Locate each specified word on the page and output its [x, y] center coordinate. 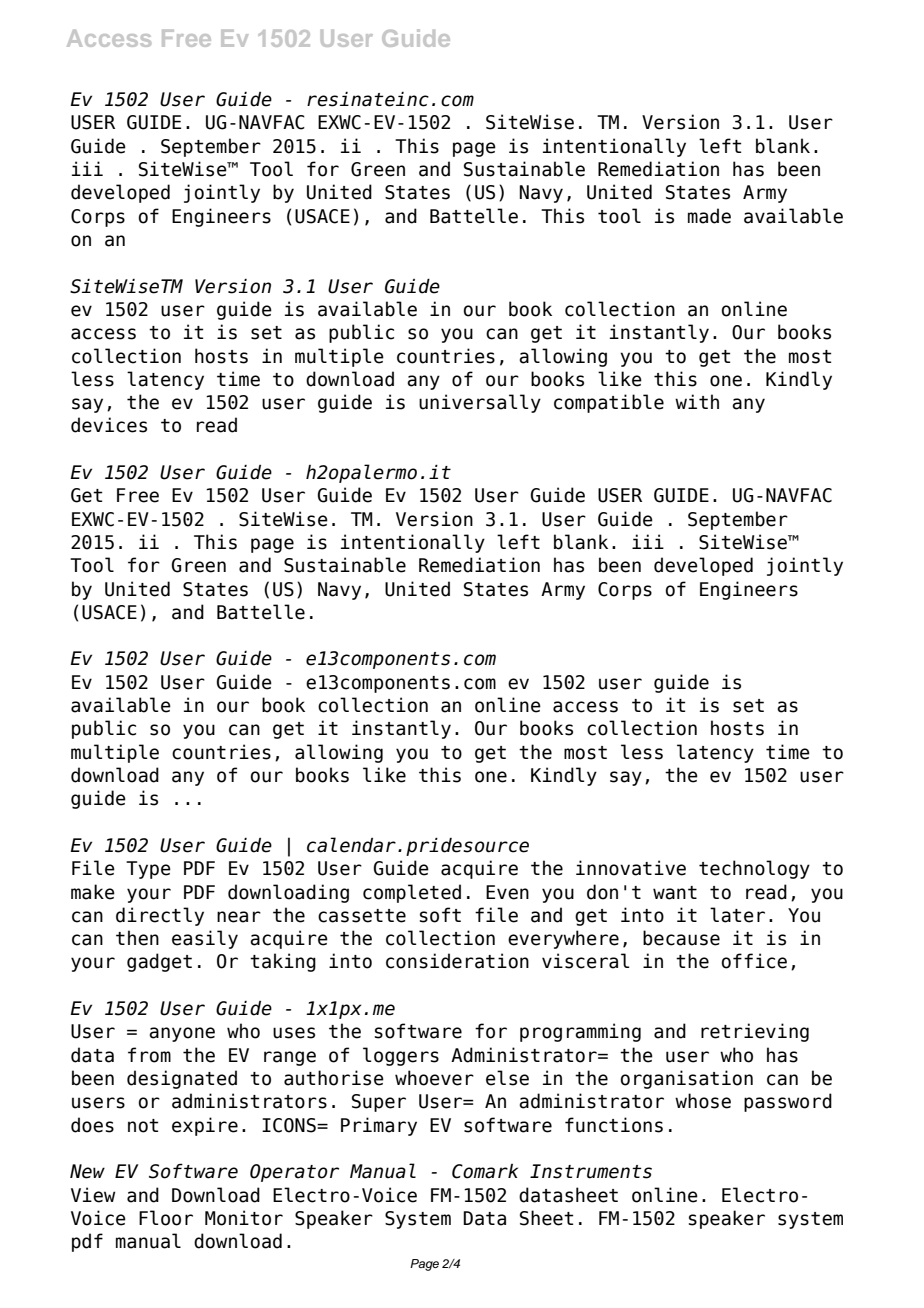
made [709, 216]
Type [148, 870]
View [93, 1195]
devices [109, 425]
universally [480, 403]
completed [412, 893]
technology [754, 869]
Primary [379, 1126]
